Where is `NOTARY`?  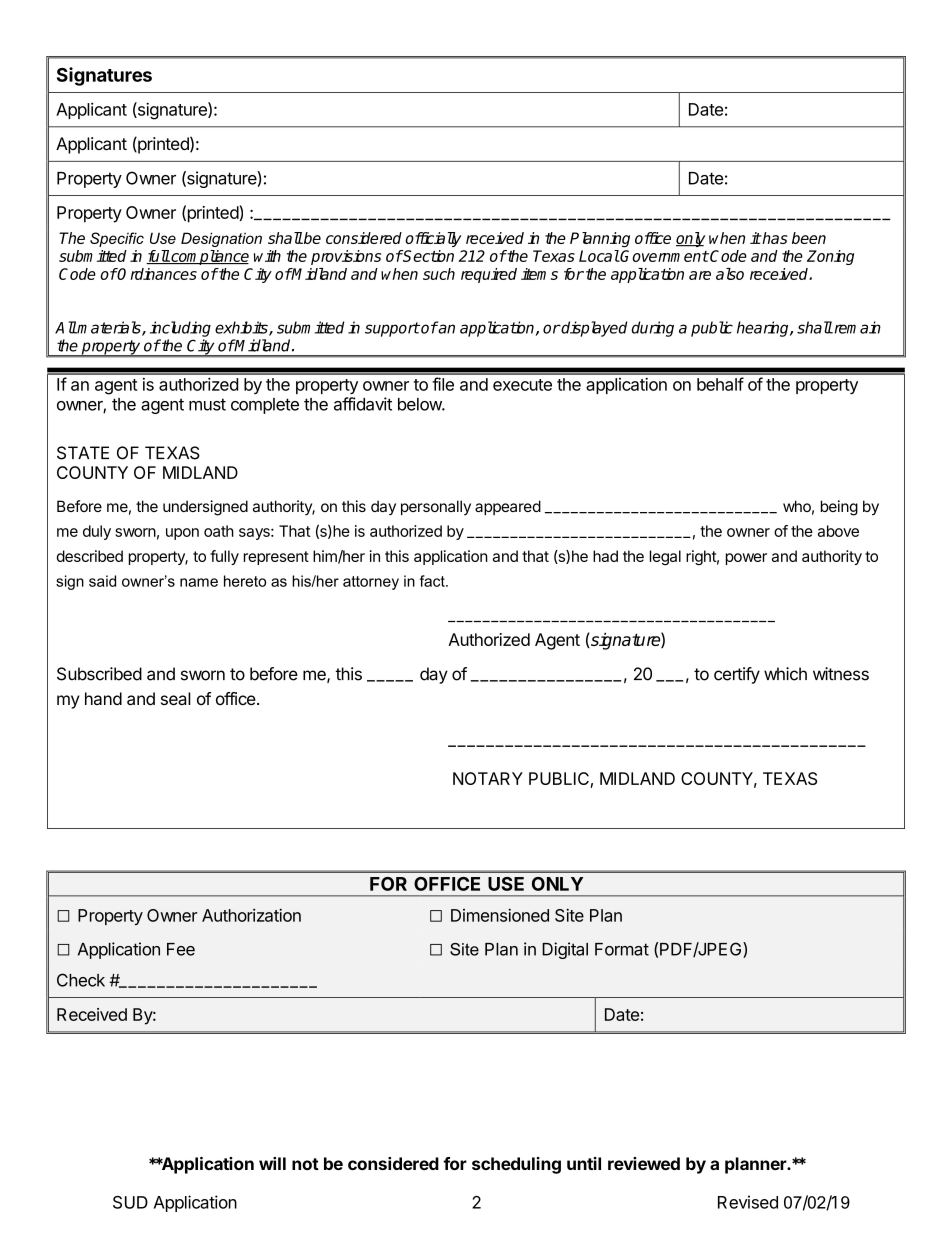 NOTARY is located at coordinates (488, 778).
